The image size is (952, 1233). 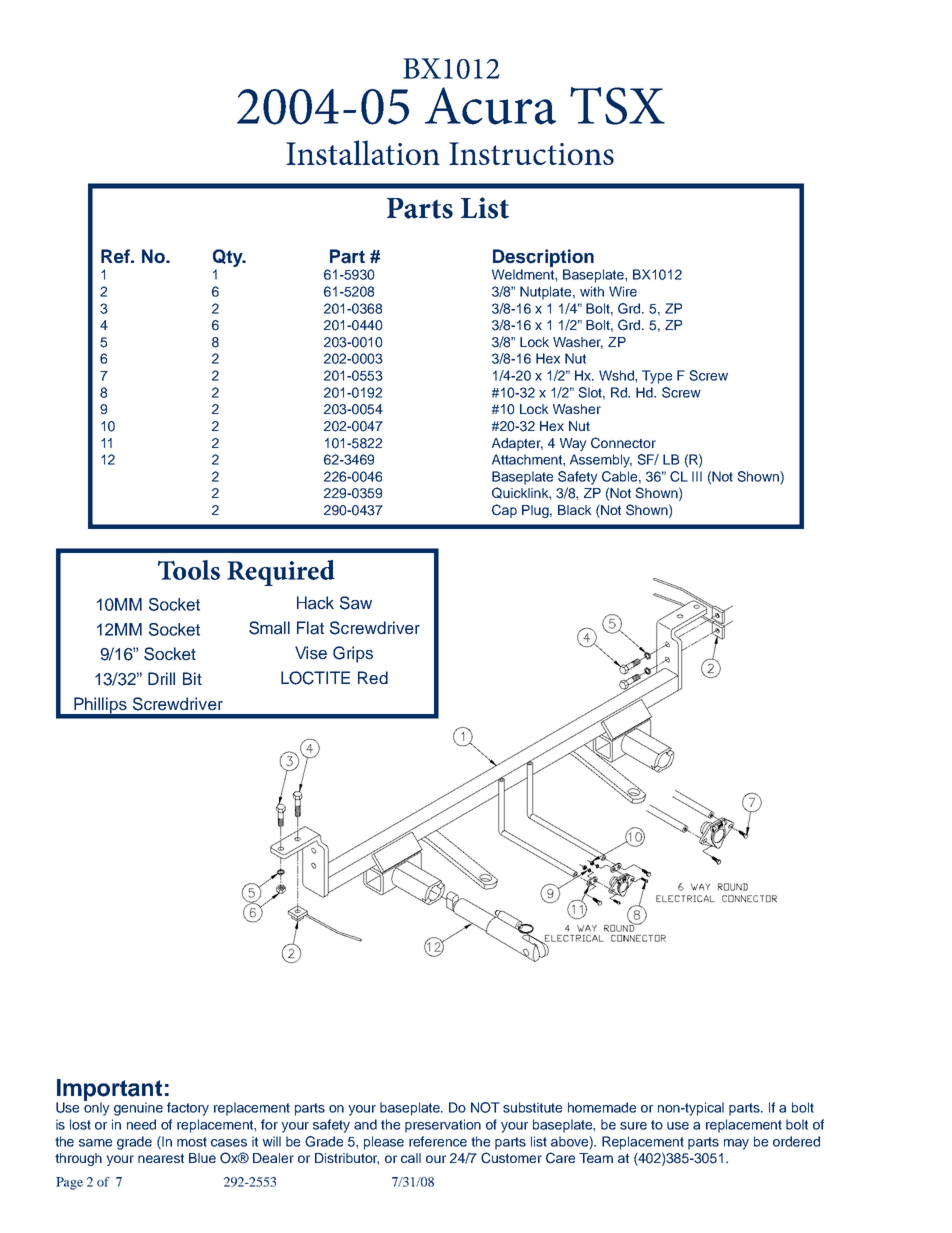 What do you see at coordinates (353, 654) in the document?
I see `Grips` at bounding box center [353, 654].
